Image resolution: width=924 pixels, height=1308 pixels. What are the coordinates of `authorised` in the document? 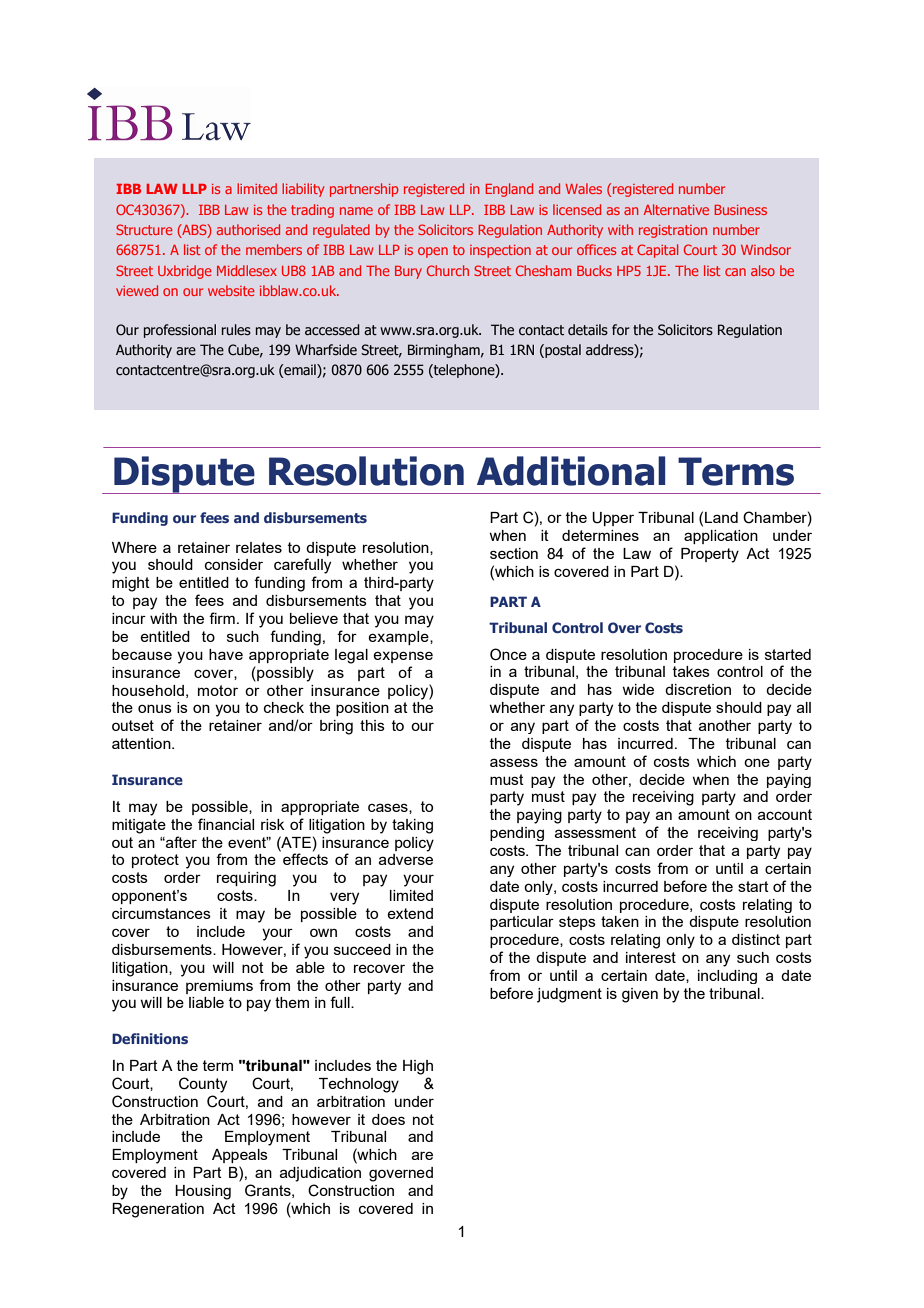 It's located at (248, 229).
